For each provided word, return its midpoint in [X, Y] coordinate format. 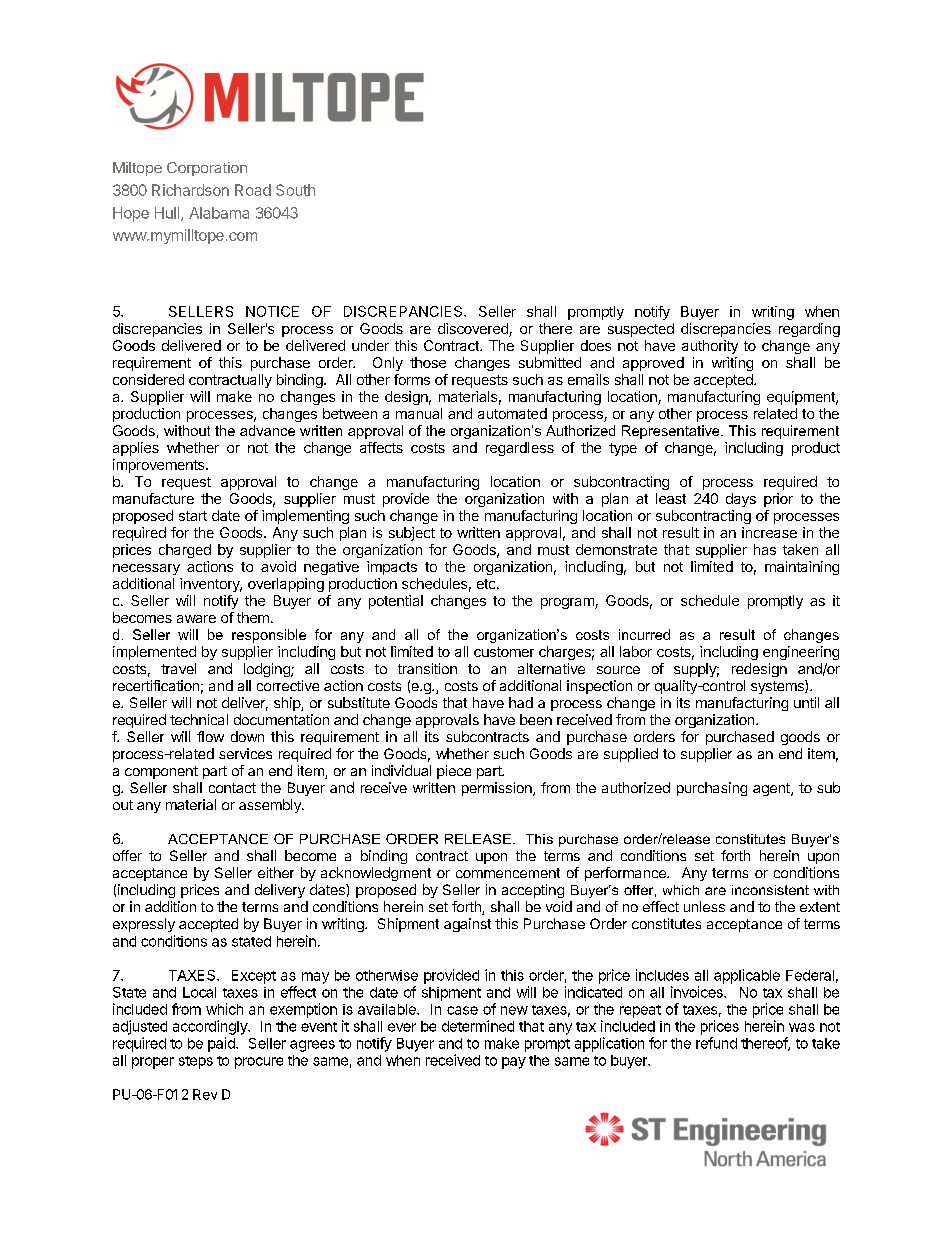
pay [514, 1063]
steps [196, 1062]
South [295, 190]
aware [196, 619]
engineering [801, 653]
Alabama [219, 213]
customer [504, 652]
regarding [809, 330]
